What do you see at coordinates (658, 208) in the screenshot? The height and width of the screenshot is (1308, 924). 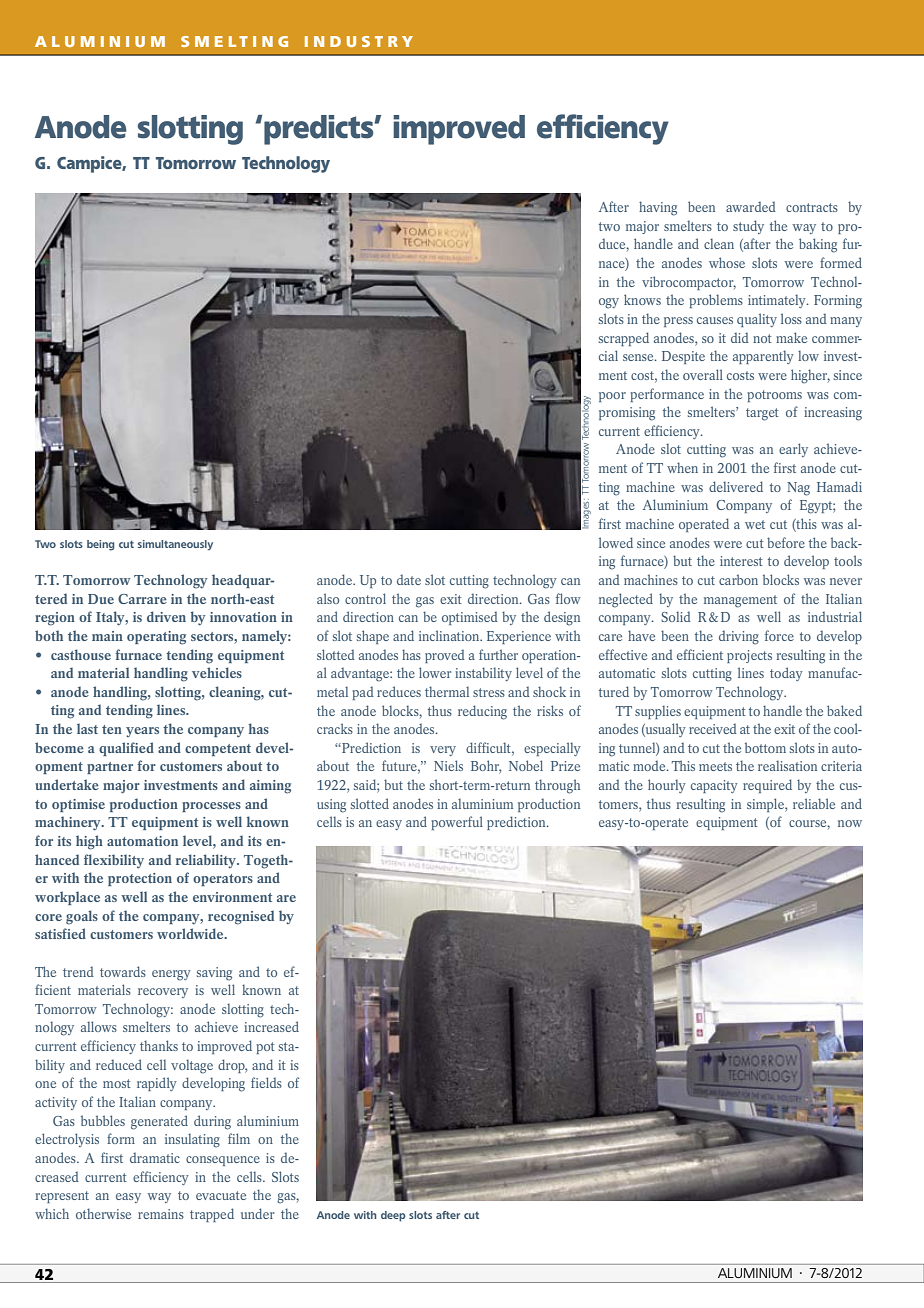 I see `having` at bounding box center [658, 208].
